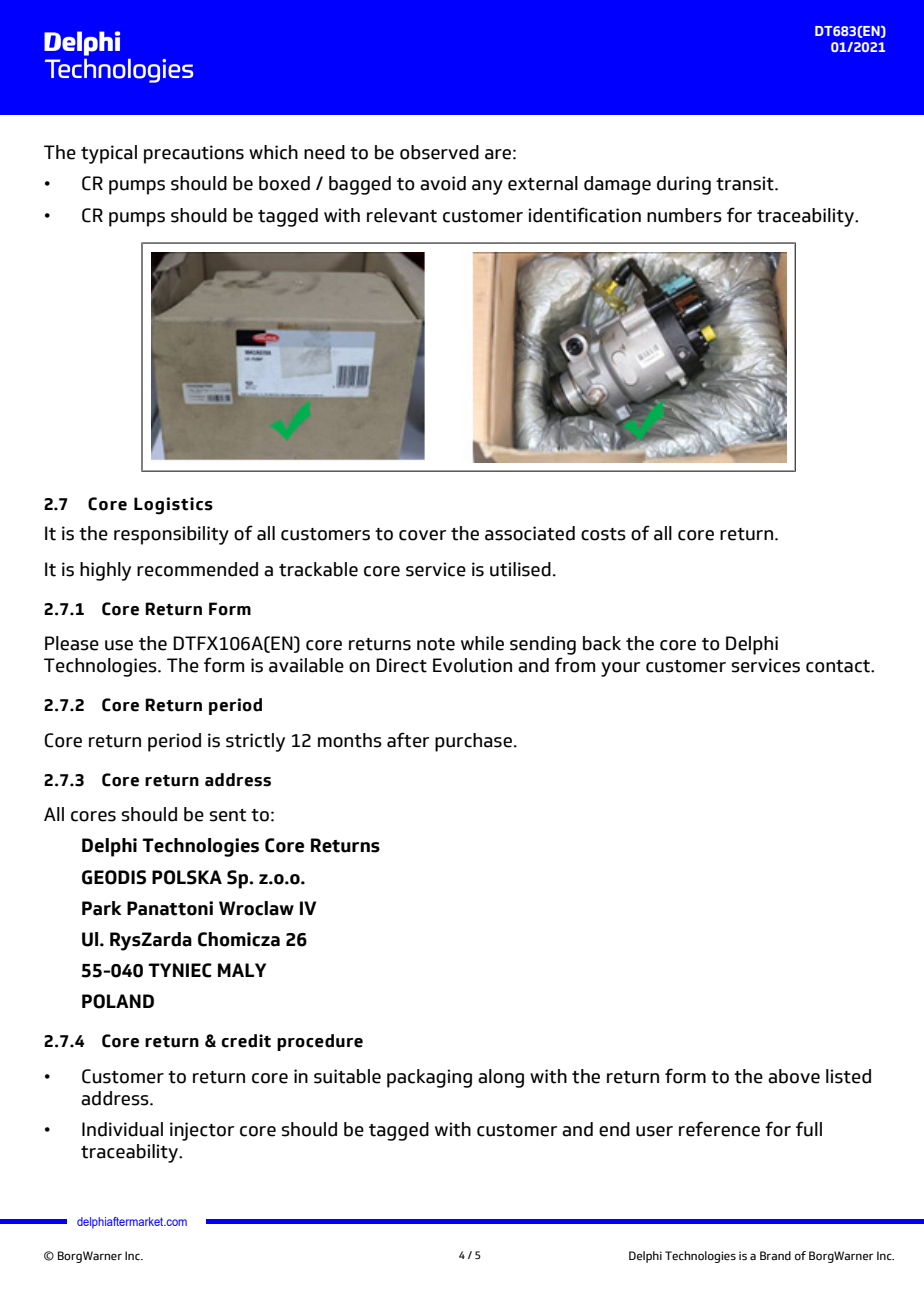 This screenshot has width=924, height=1308. What do you see at coordinates (429, 1078) in the screenshot?
I see `packaging` at bounding box center [429, 1078].
